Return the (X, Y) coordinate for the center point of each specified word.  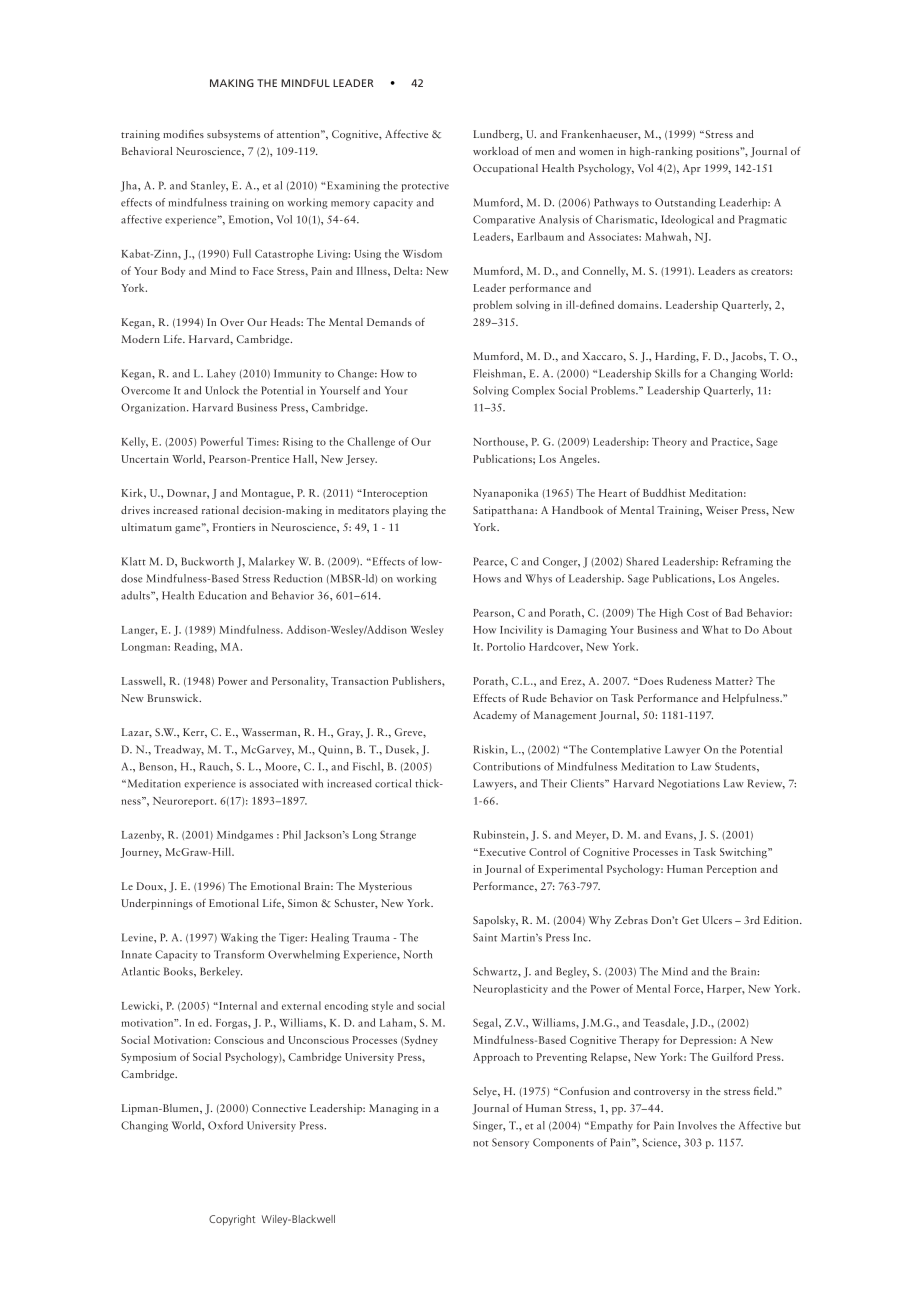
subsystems (233, 135)
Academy (495, 716)
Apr (692, 169)
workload (496, 151)
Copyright (232, 1220)
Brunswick (174, 698)
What (715, 629)
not (481, 1143)
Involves (697, 1125)
